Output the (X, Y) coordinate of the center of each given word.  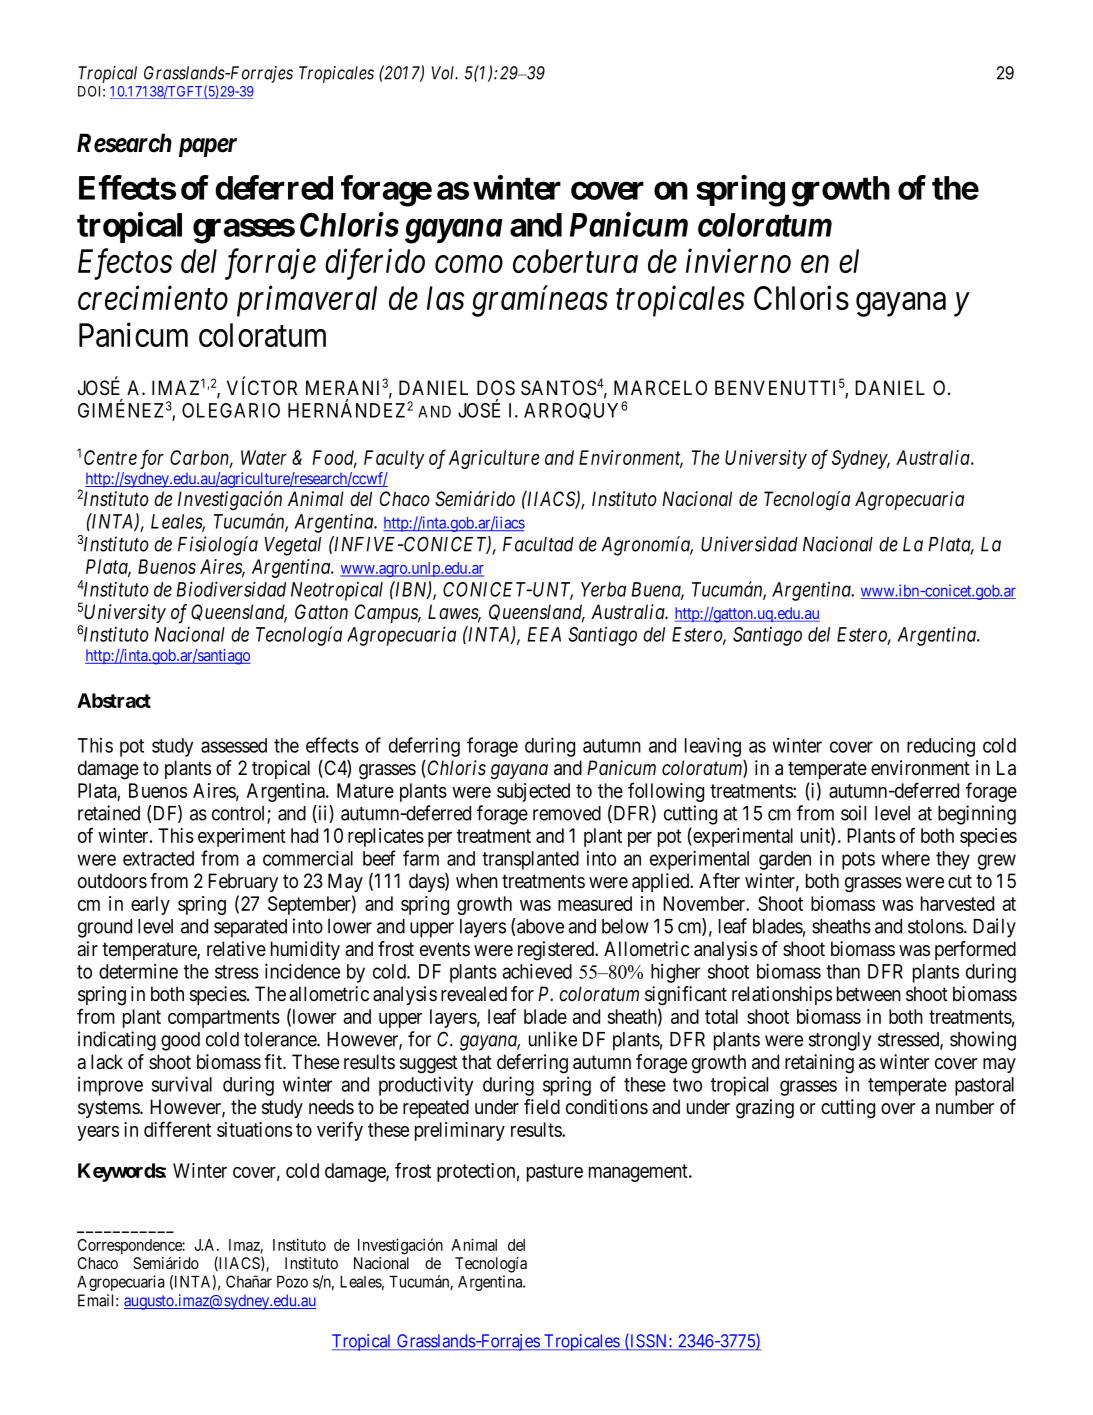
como (469, 264)
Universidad (749, 544)
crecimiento (153, 298)
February (243, 882)
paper (208, 147)
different (177, 1129)
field (542, 1107)
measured (595, 903)
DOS (496, 388)
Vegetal (292, 546)
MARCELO (660, 387)
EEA (544, 634)
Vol (445, 73)
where (905, 858)
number (965, 1107)
